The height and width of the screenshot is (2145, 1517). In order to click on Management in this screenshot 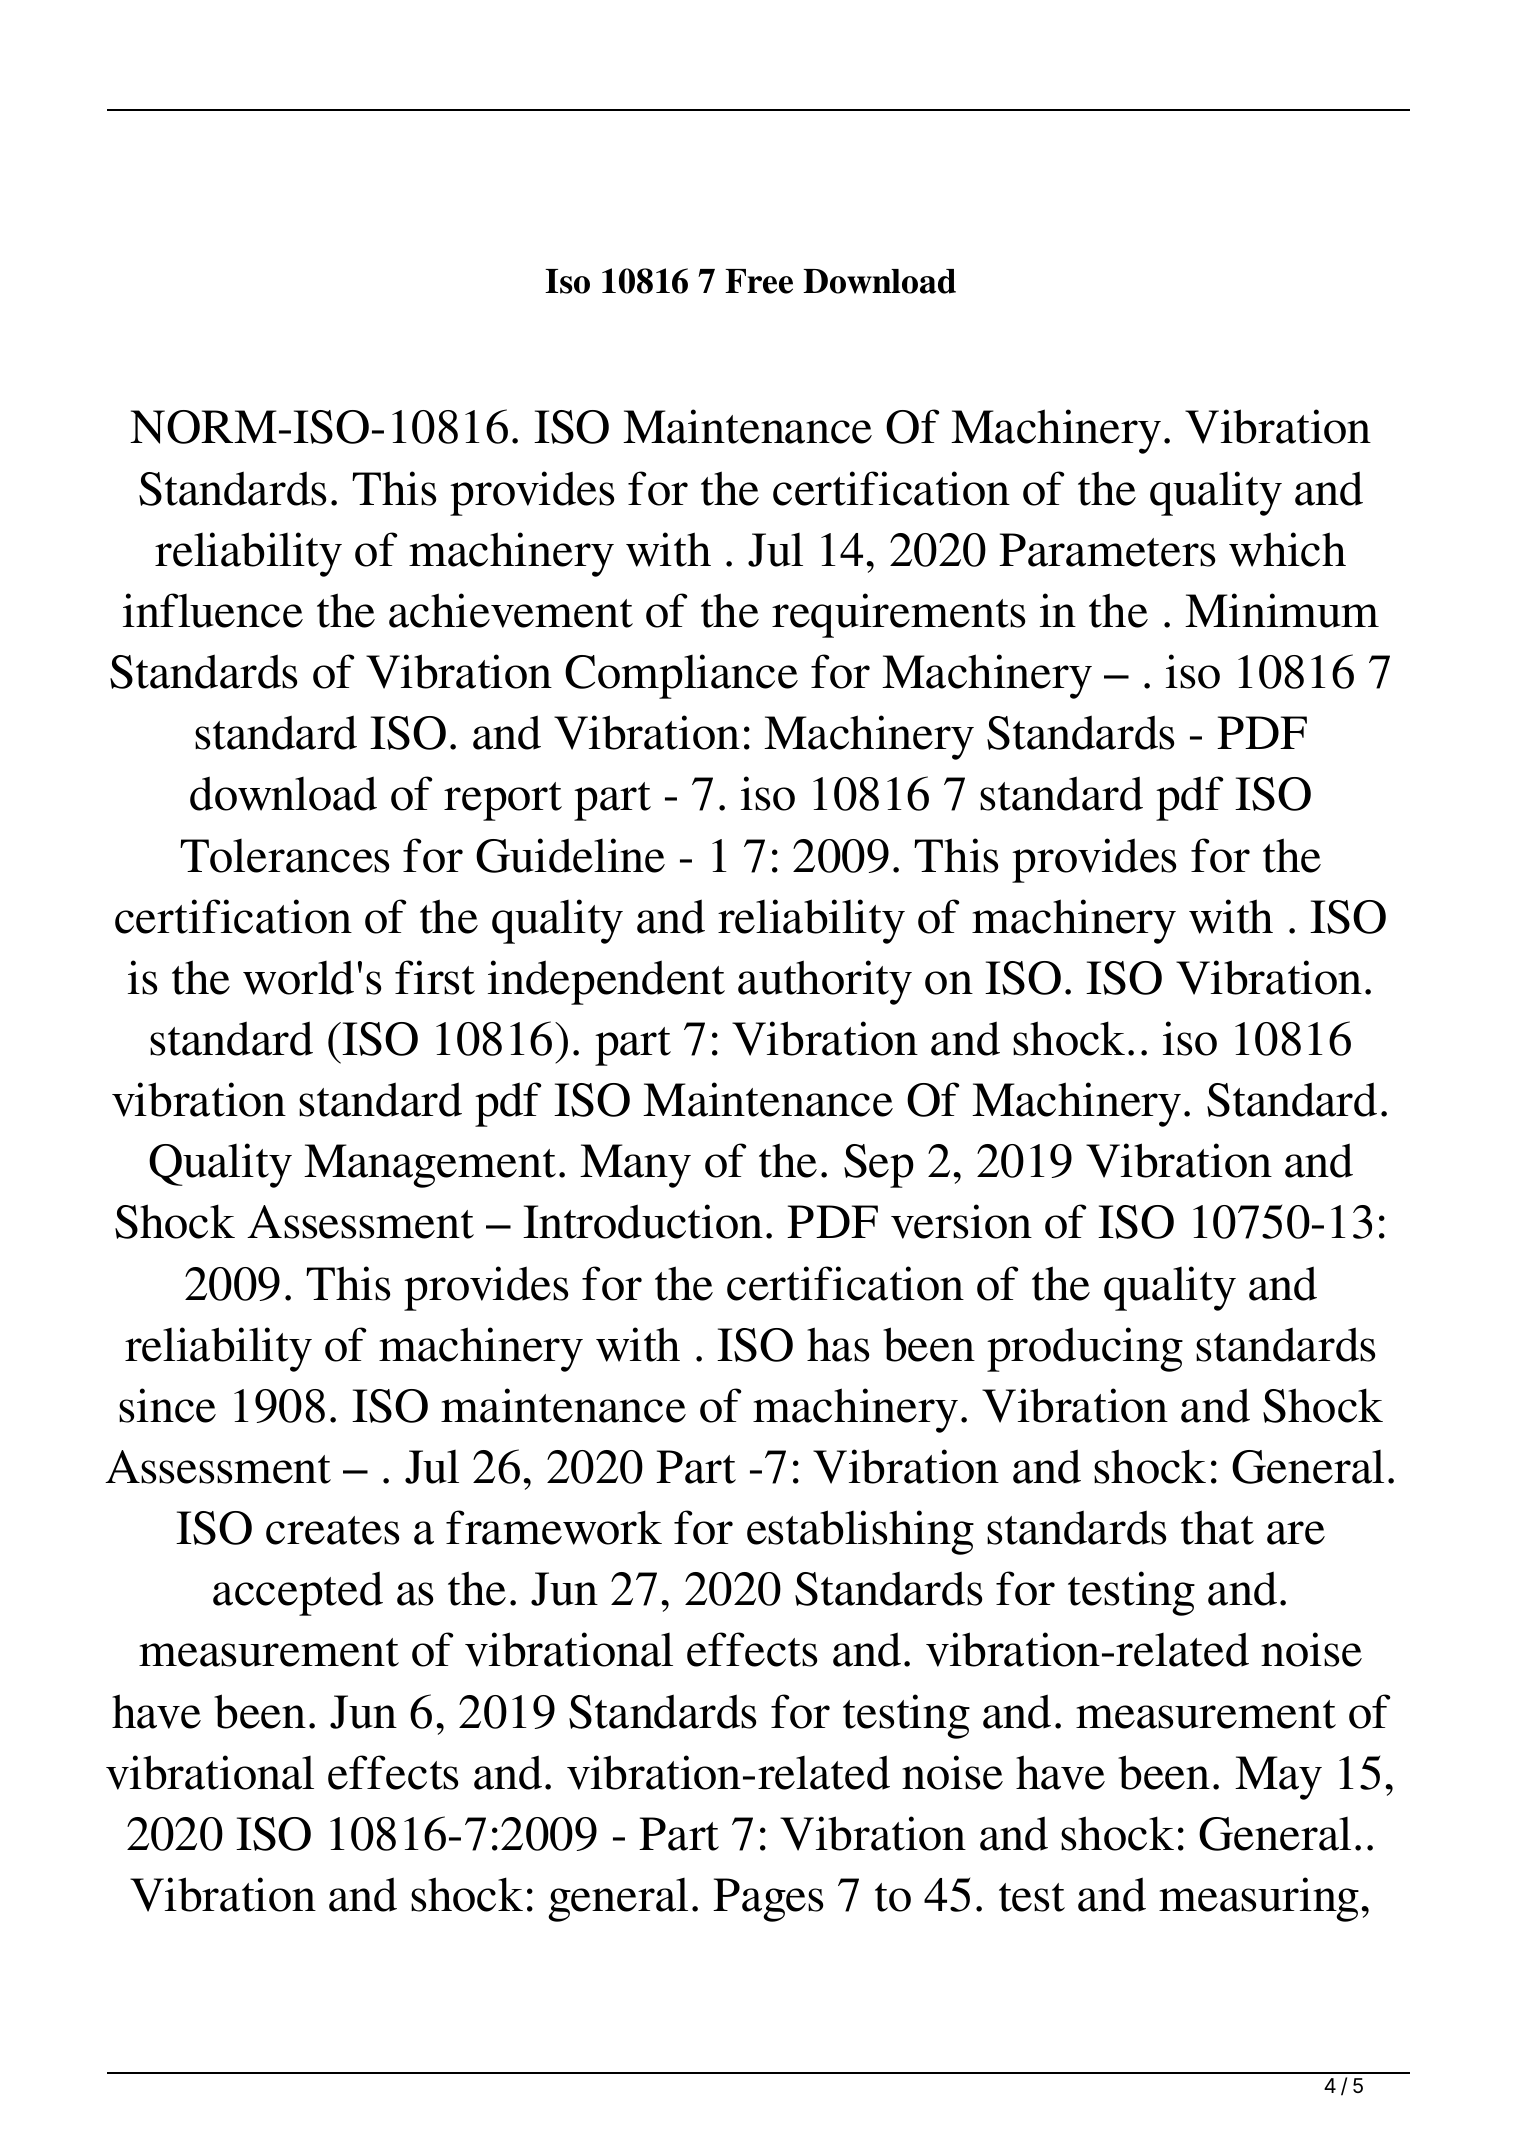, I will do `click(430, 1166)`.
